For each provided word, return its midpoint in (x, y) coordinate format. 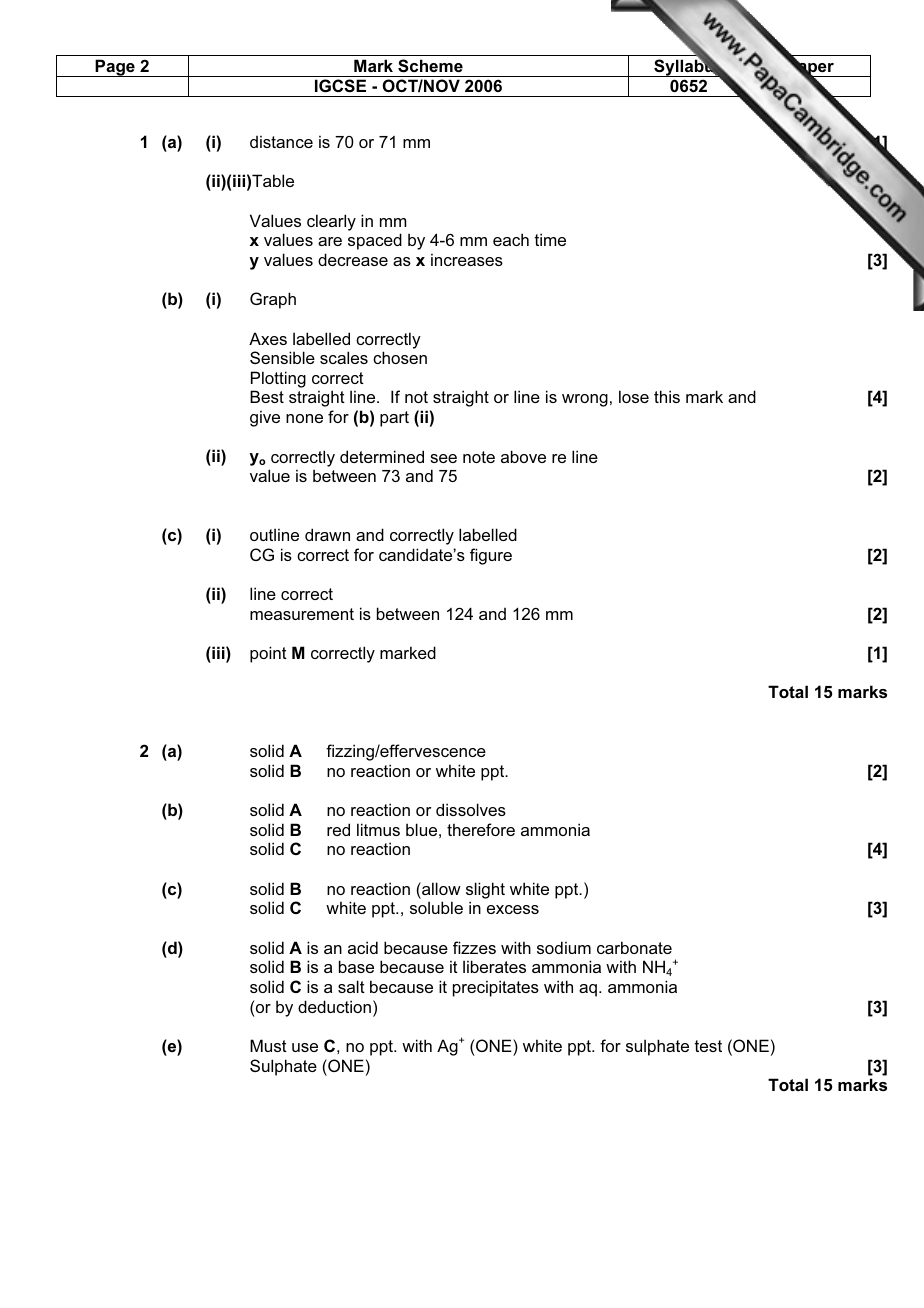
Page (115, 68)
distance (281, 142)
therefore (481, 829)
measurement (302, 614)
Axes (268, 338)
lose (634, 396)
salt (351, 986)
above (523, 456)
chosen (400, 357)
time (550, 239)
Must (268, 1045)
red (338, 829)
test (708, 1046)
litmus (378, 829)
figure (491, 556)
